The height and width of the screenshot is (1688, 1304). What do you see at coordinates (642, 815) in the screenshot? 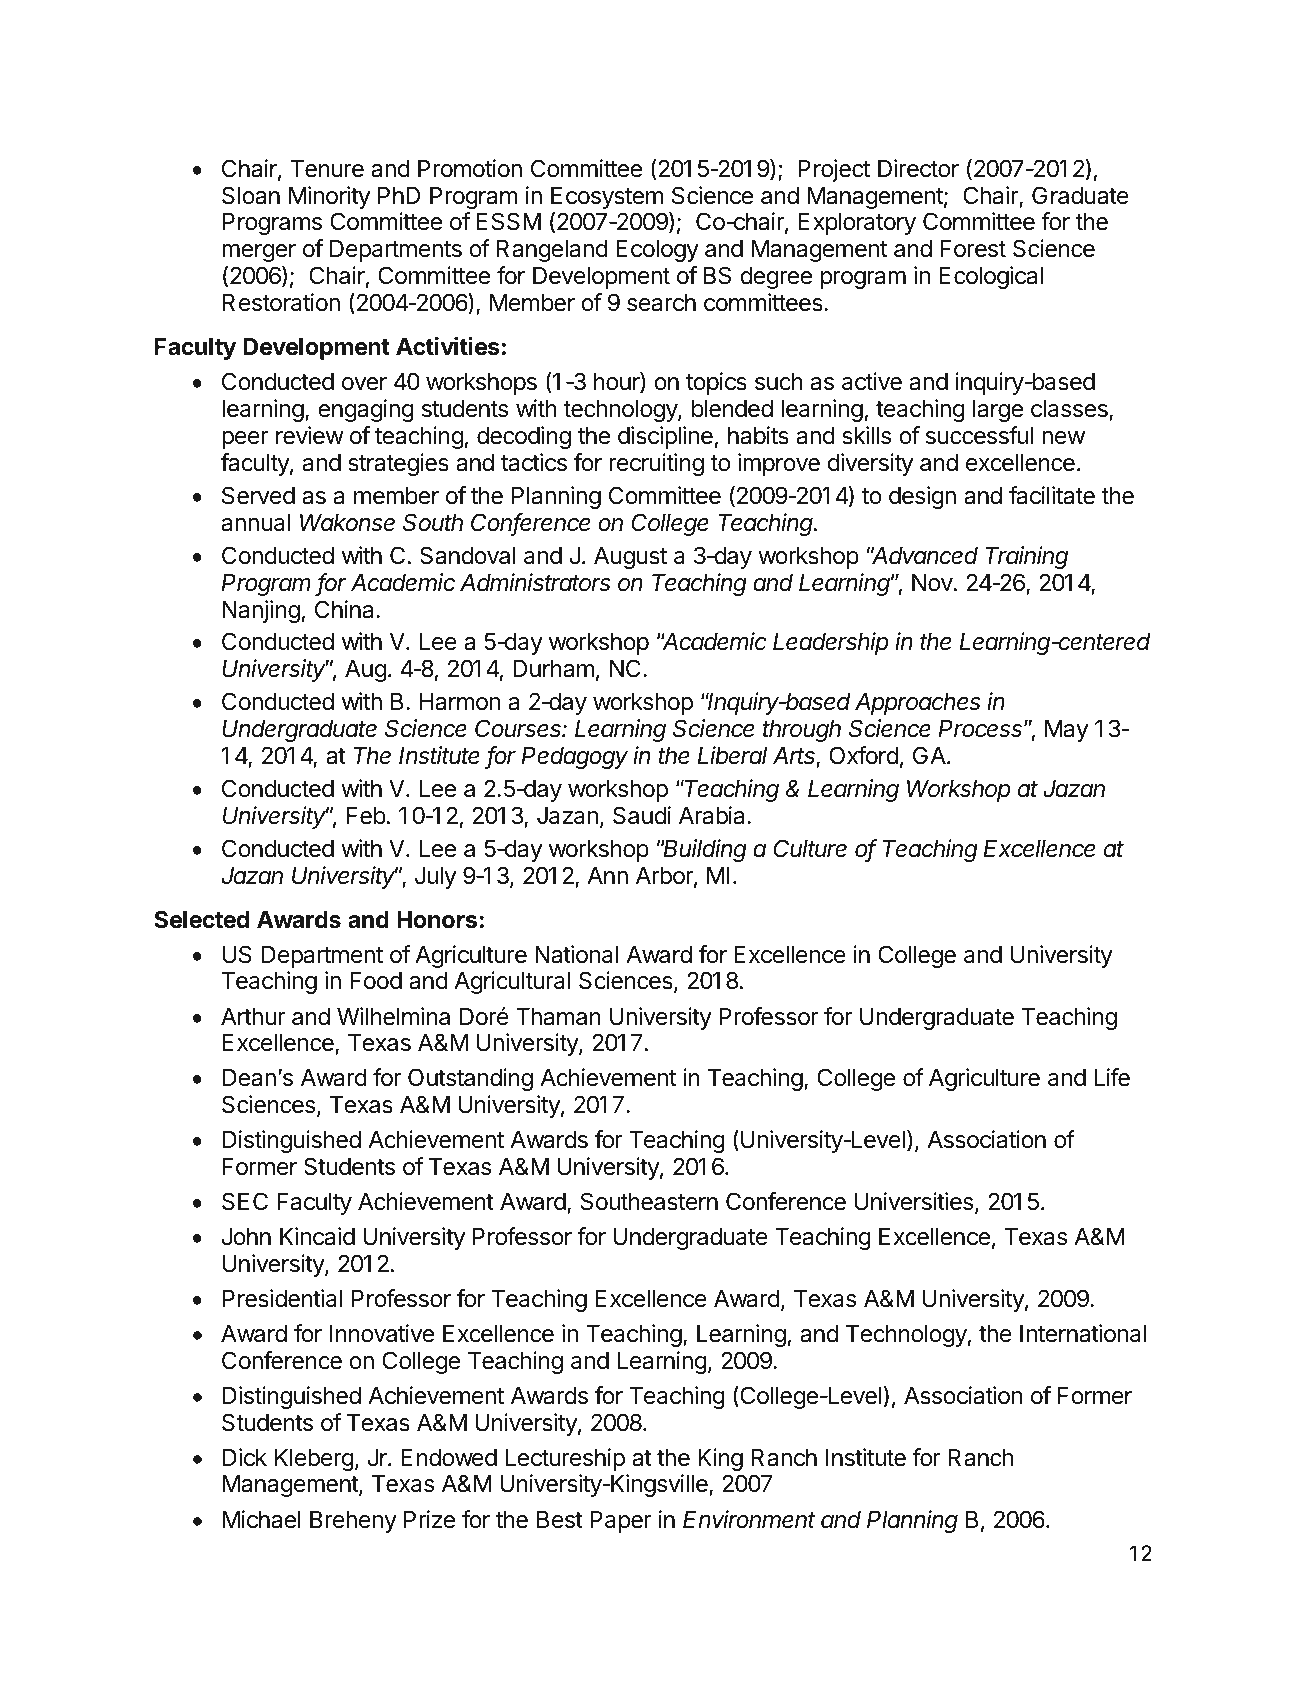
I see `Saudi` at bounding box center [642, 815].
